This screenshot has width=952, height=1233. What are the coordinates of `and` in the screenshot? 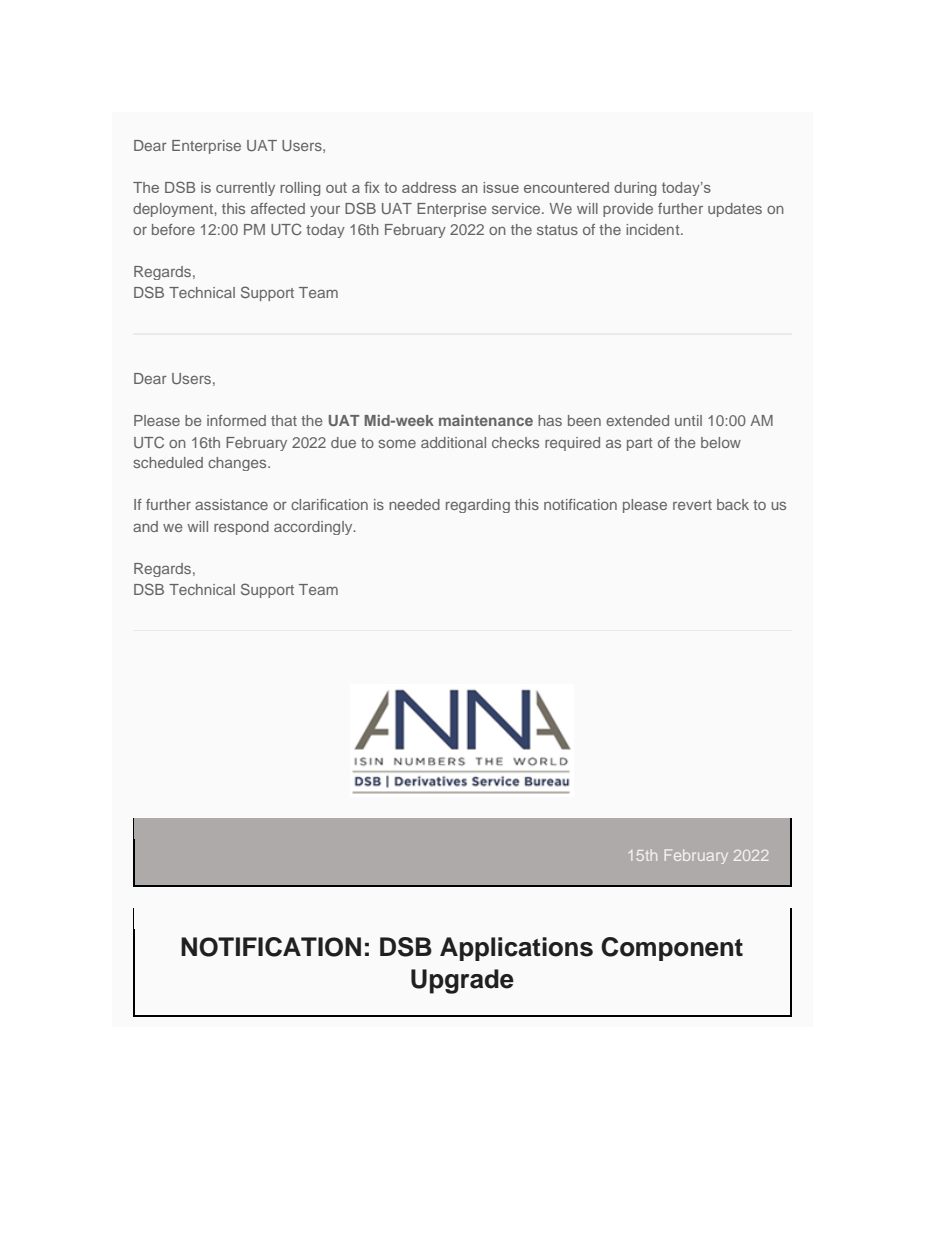 It's located at (145, 526).
